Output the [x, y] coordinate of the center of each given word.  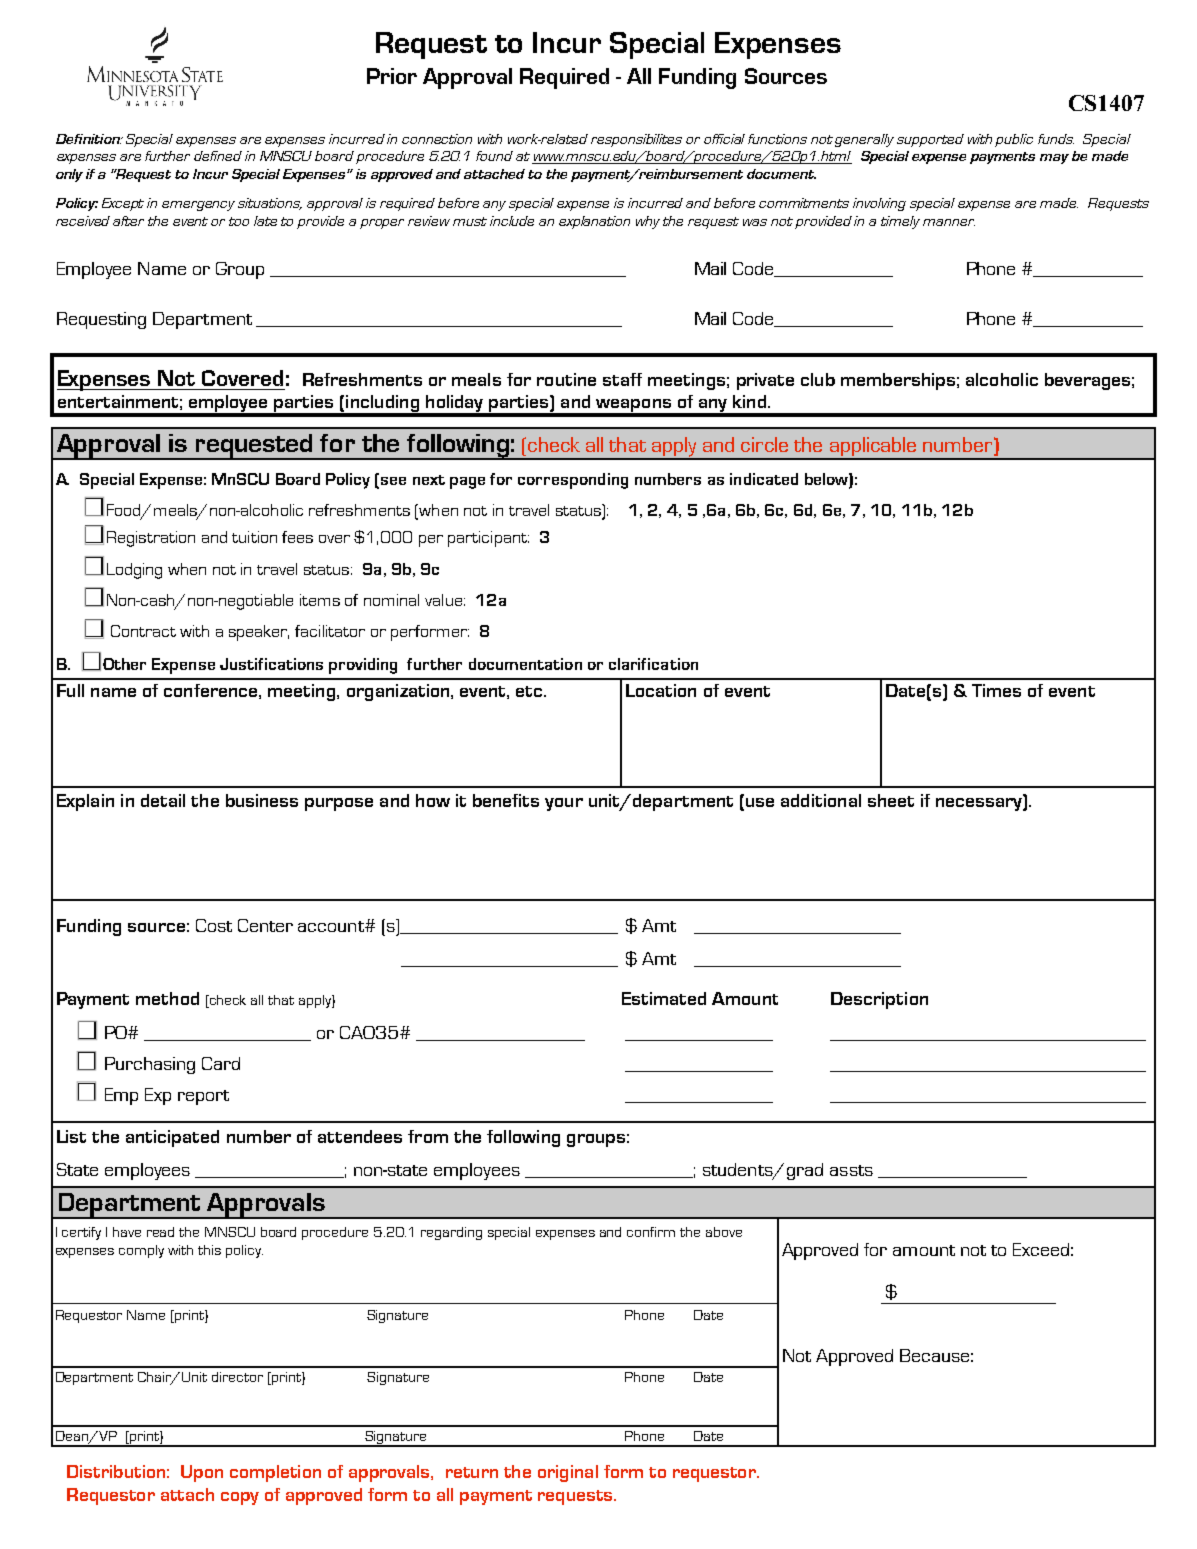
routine [566, 379]
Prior [392, 76]
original [568, 1473]
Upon [202, 1473]
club [818, 379]
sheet [891, 800]
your [564, 804]
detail [163, 800]
